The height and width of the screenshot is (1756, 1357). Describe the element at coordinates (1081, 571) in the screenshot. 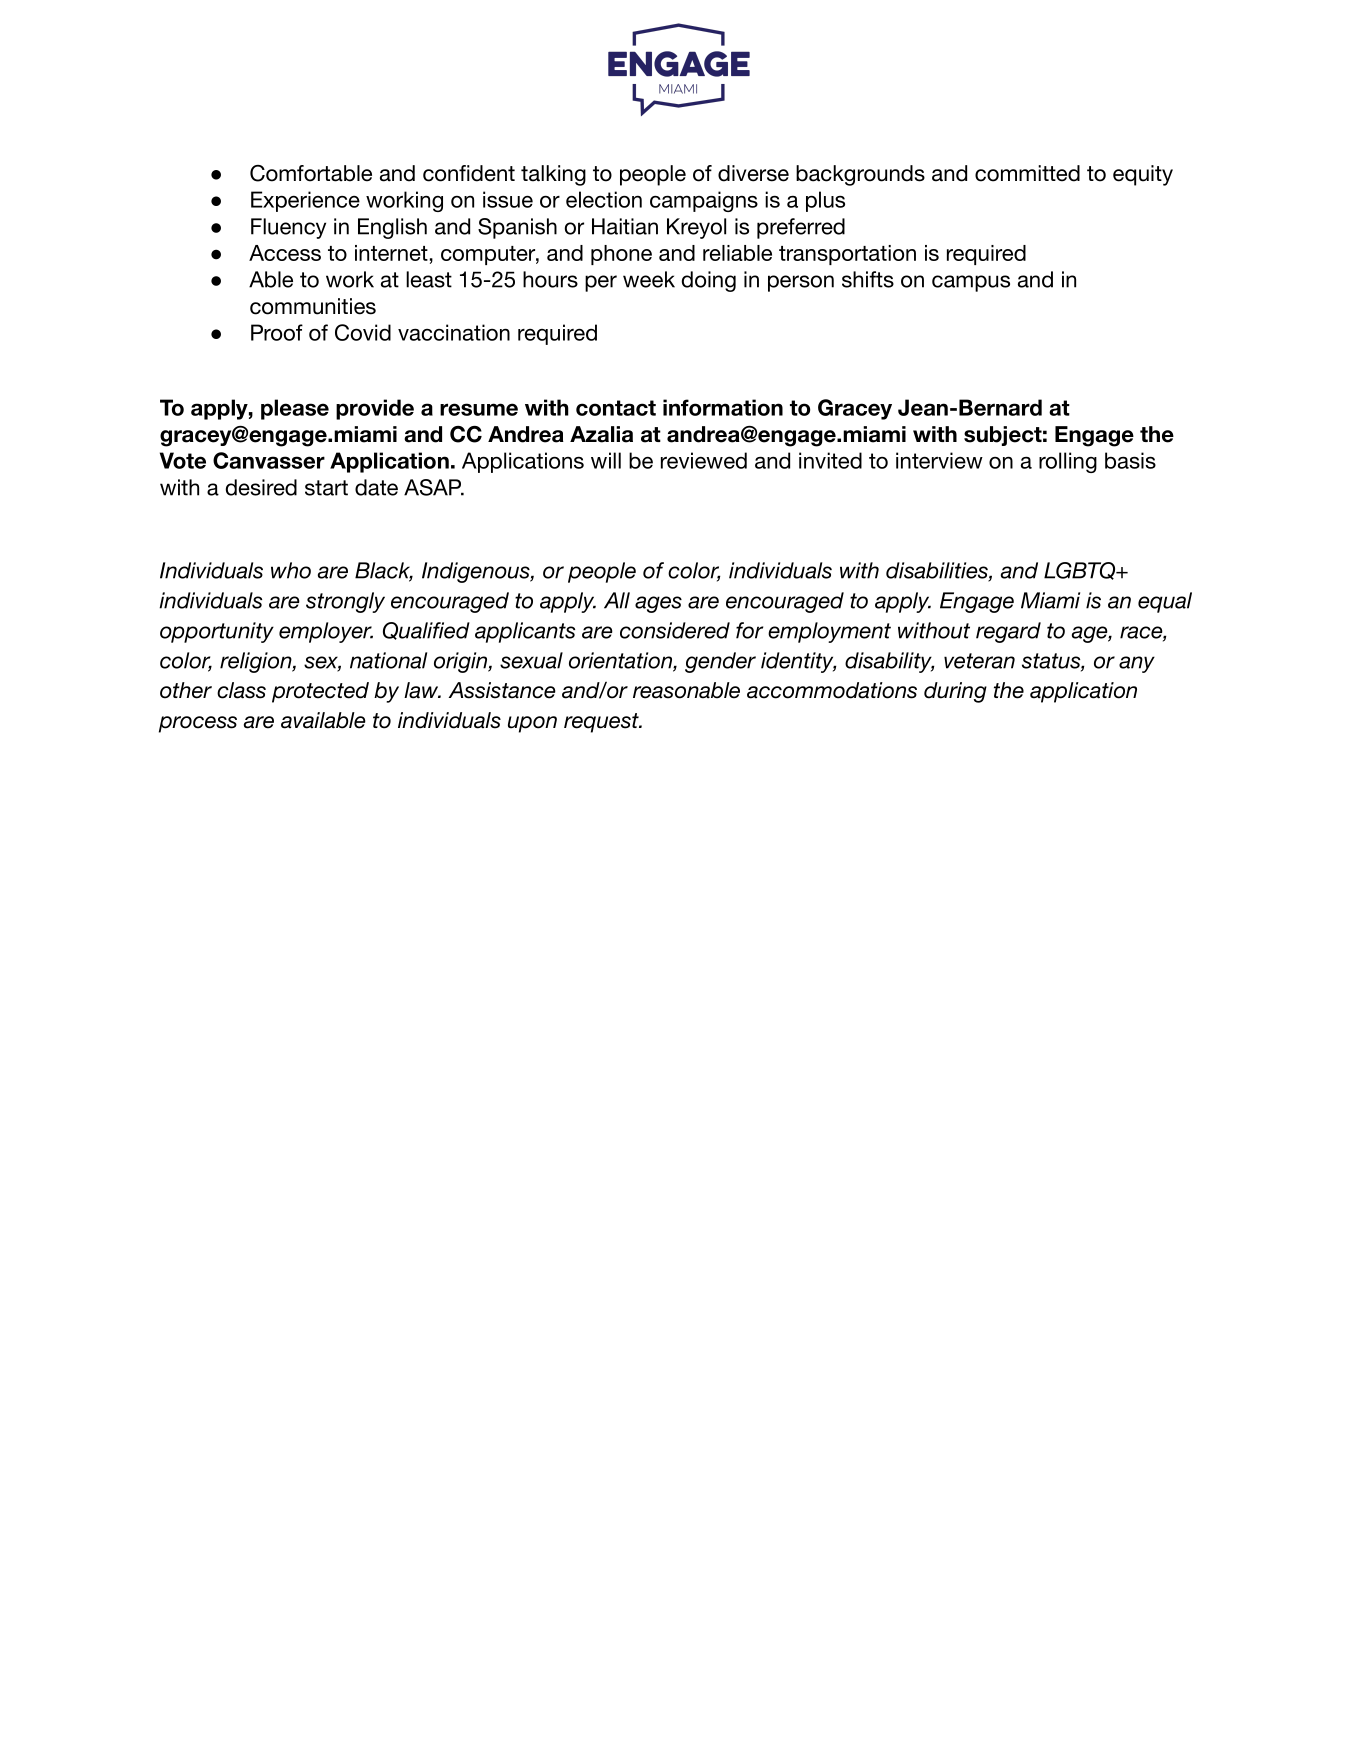

I see `LGBTQ` at that location.
